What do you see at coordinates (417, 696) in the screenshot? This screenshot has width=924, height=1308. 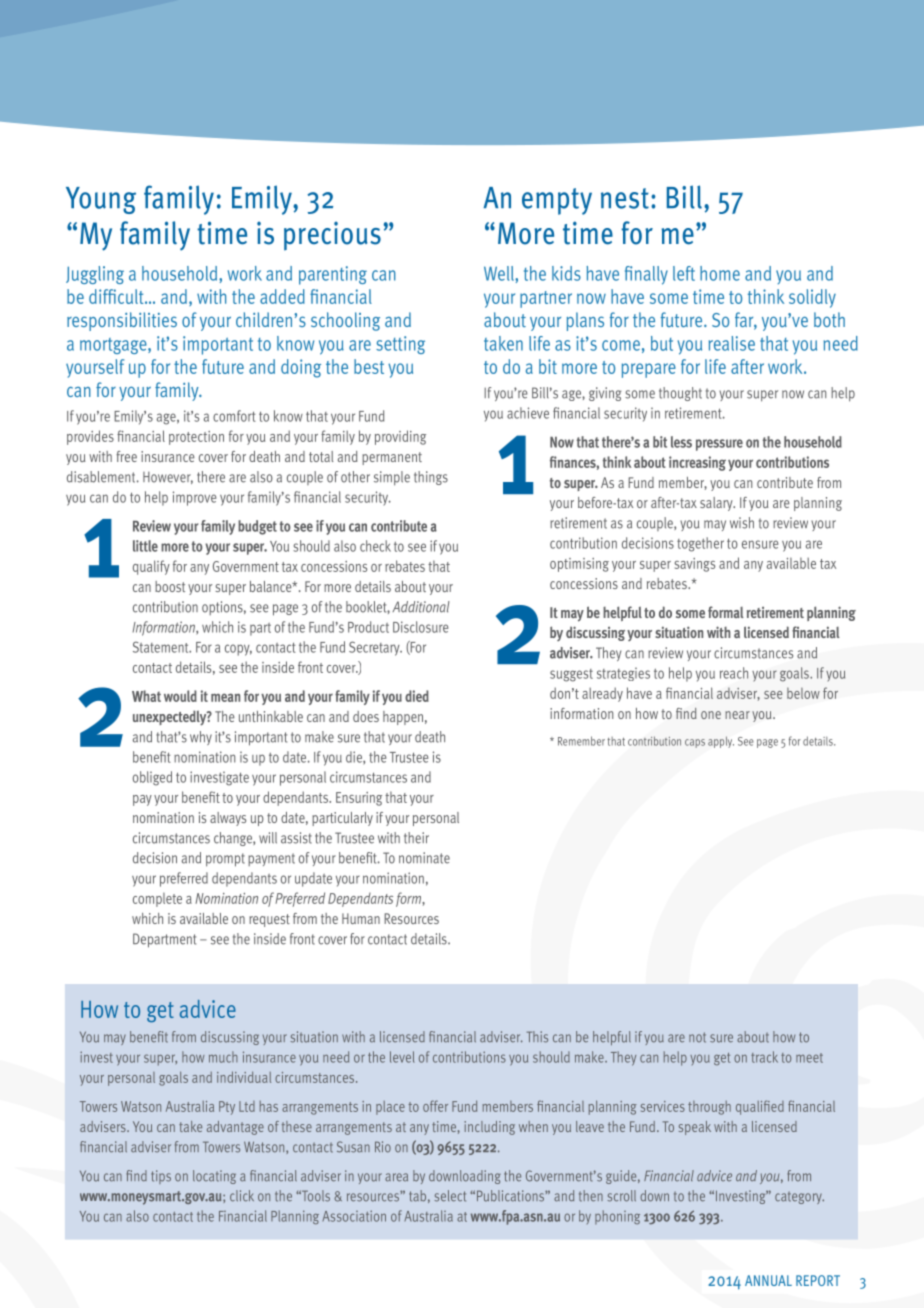 I see `died` at bounding box center [417, 696].
